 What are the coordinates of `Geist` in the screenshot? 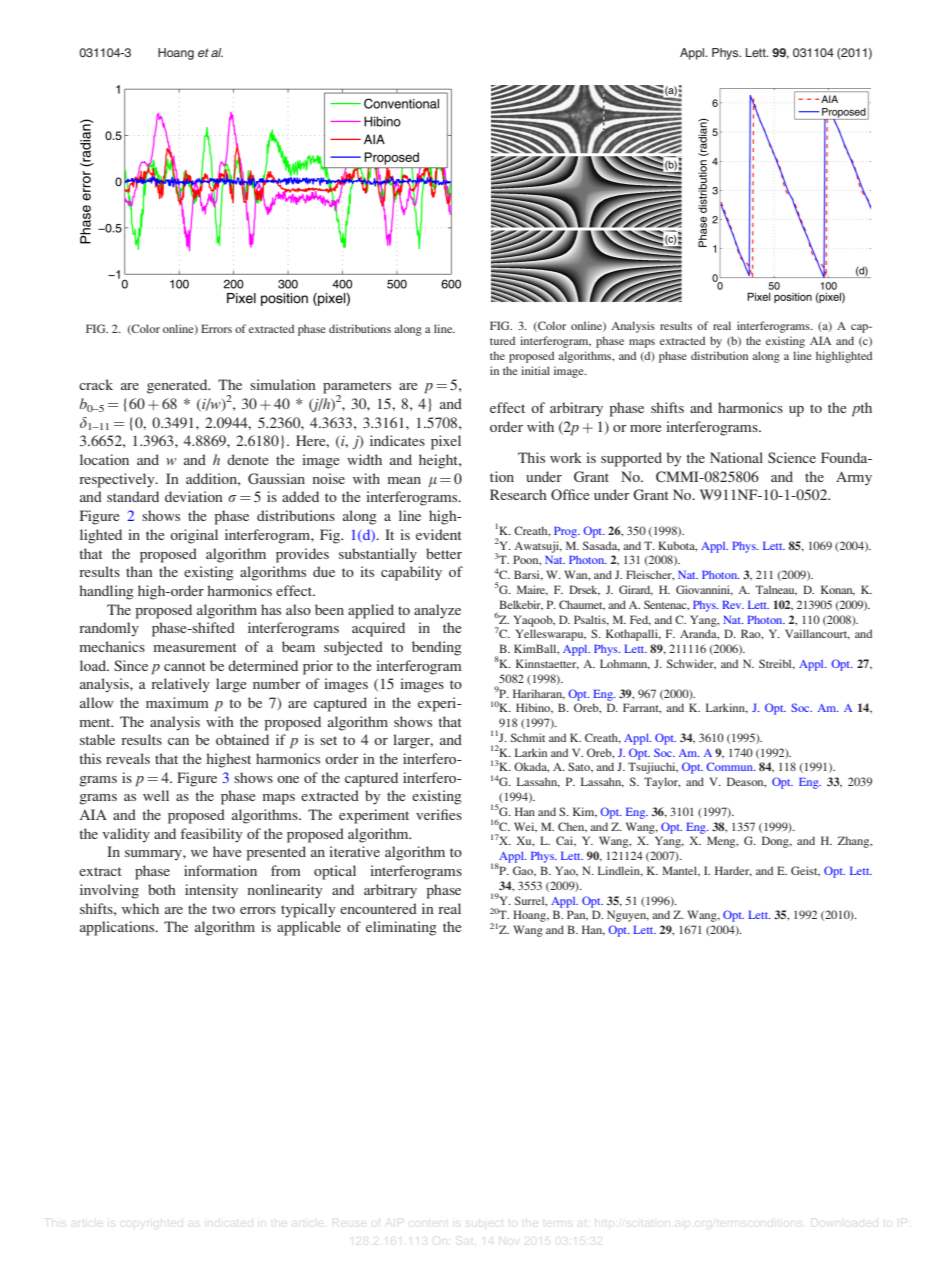 It's located at (805, 871).
